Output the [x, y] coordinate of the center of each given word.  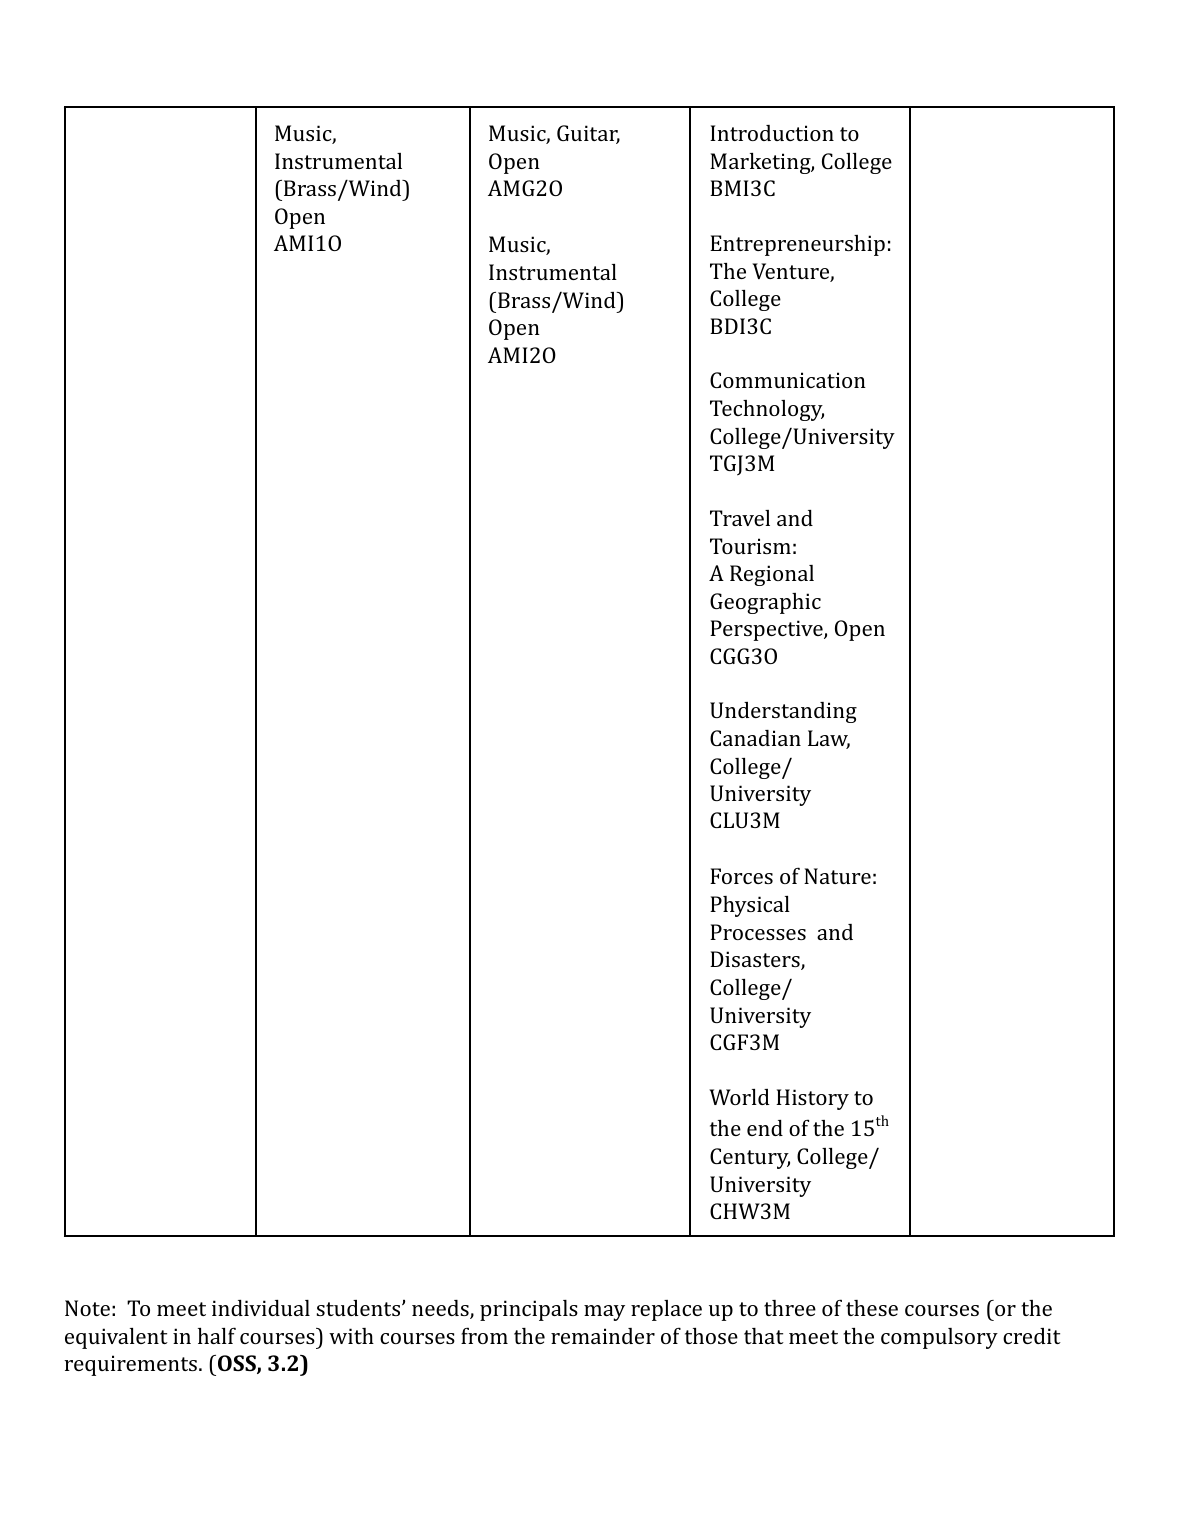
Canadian [755, 738]
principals [529, 1310]
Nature [837, 876]
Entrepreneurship [797, 245]
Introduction [772, 133]
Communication [788, 380]
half [217, 1335]
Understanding [783, 712]
